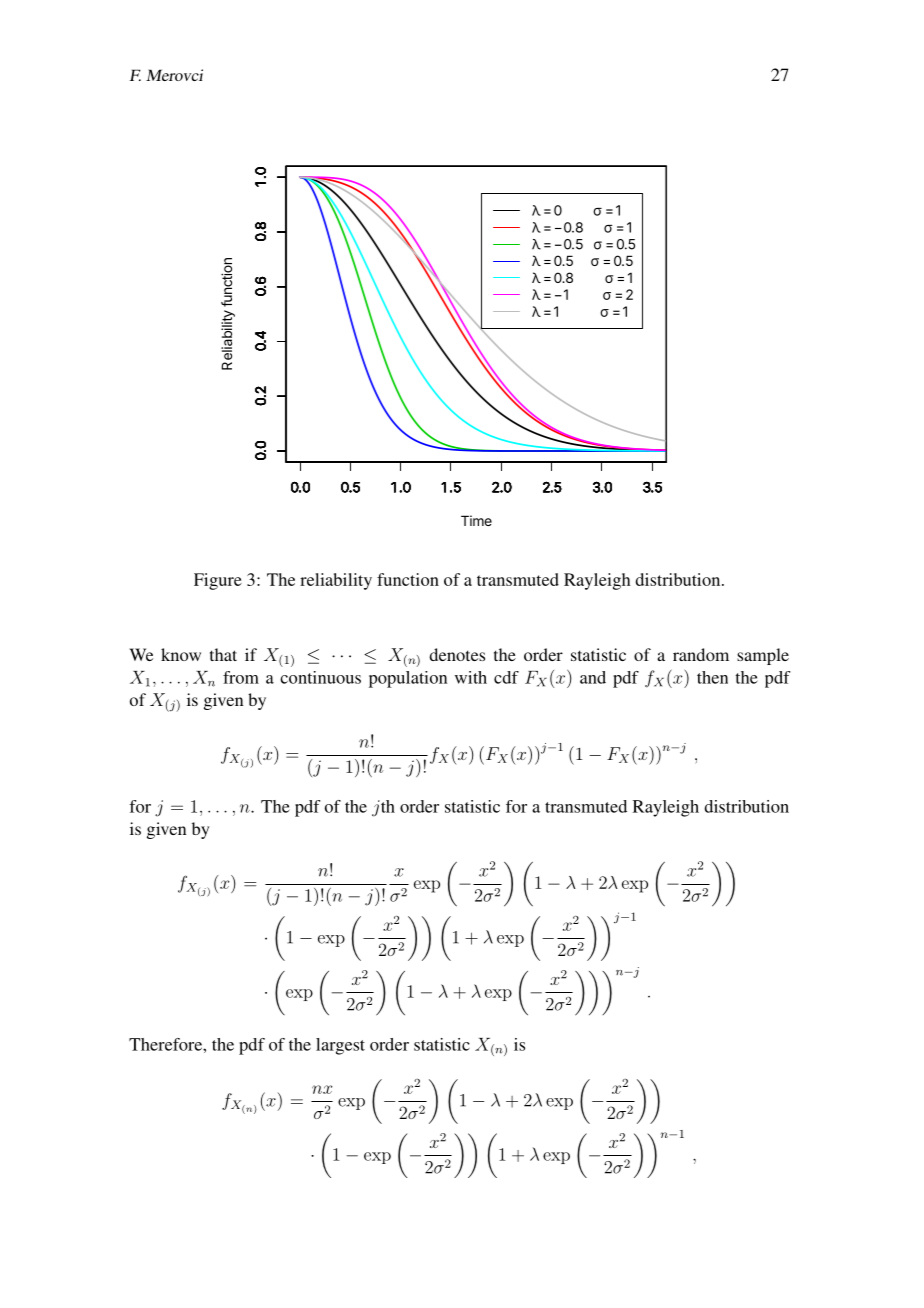  What do you see at coordinates (383, 808) in the document?
I see `jth` at bounding box center [383, 808].
